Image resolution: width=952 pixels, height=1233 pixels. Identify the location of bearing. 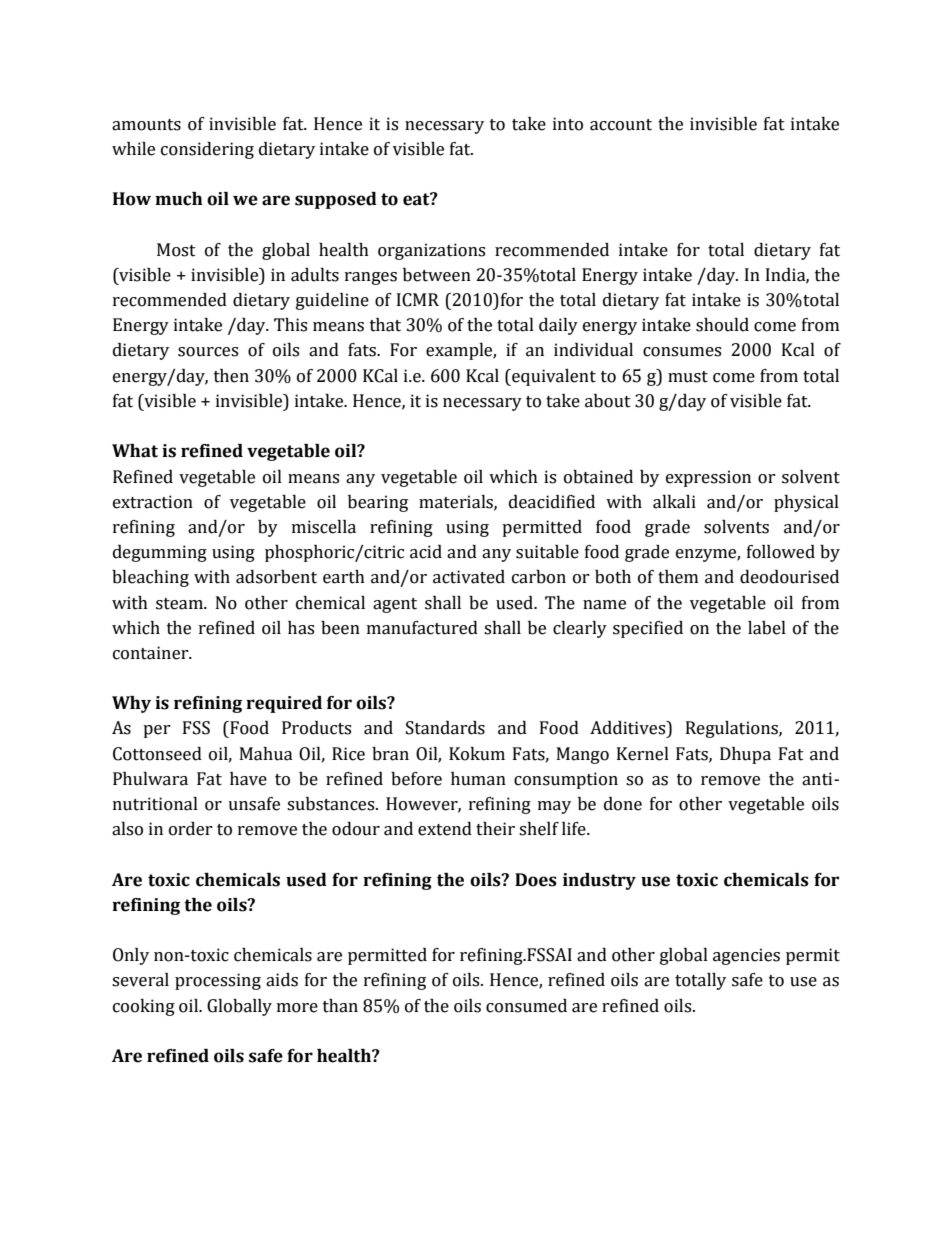
(378, 503).
